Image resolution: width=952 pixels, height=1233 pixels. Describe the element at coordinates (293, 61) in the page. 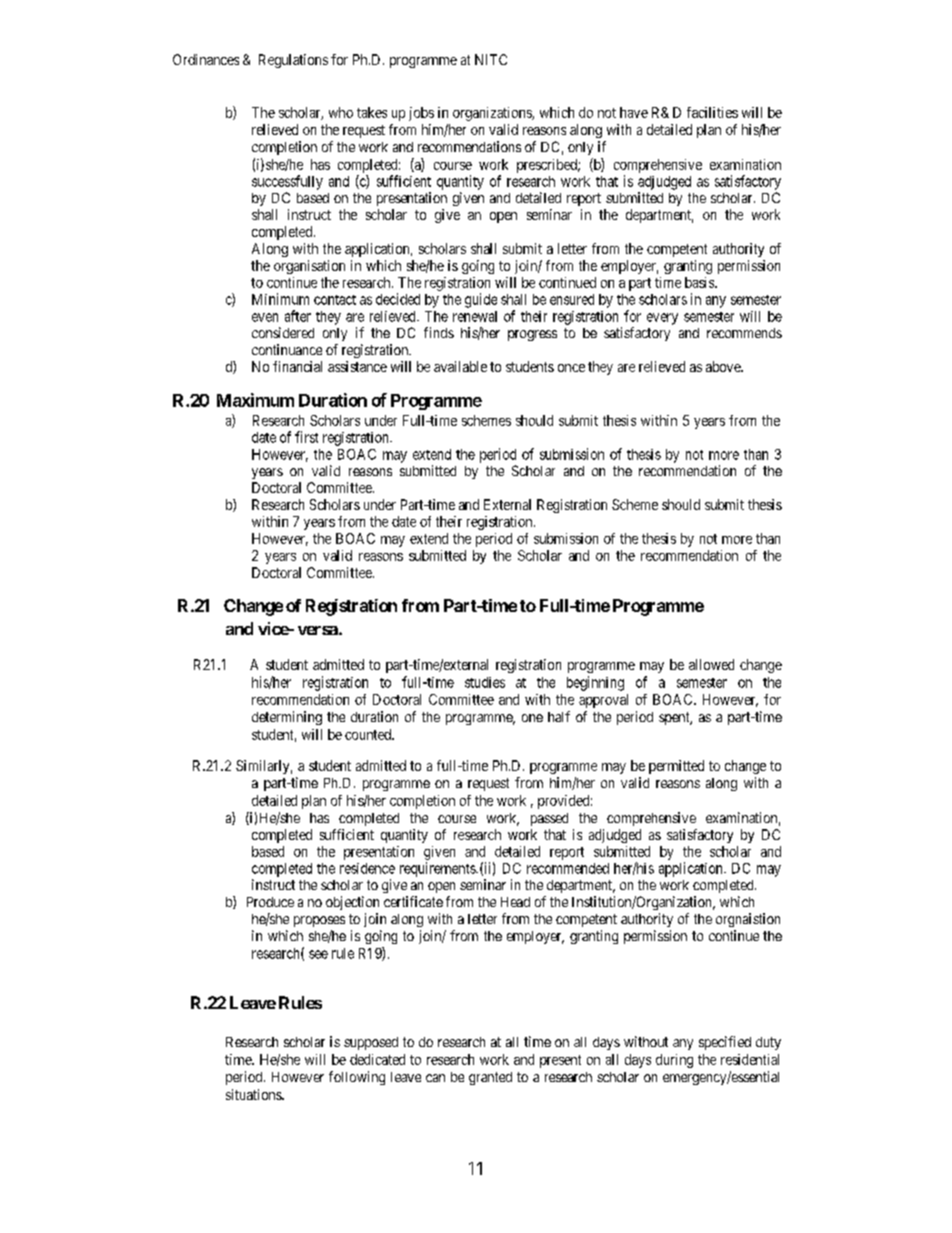

I see `Regulations` at that location.
